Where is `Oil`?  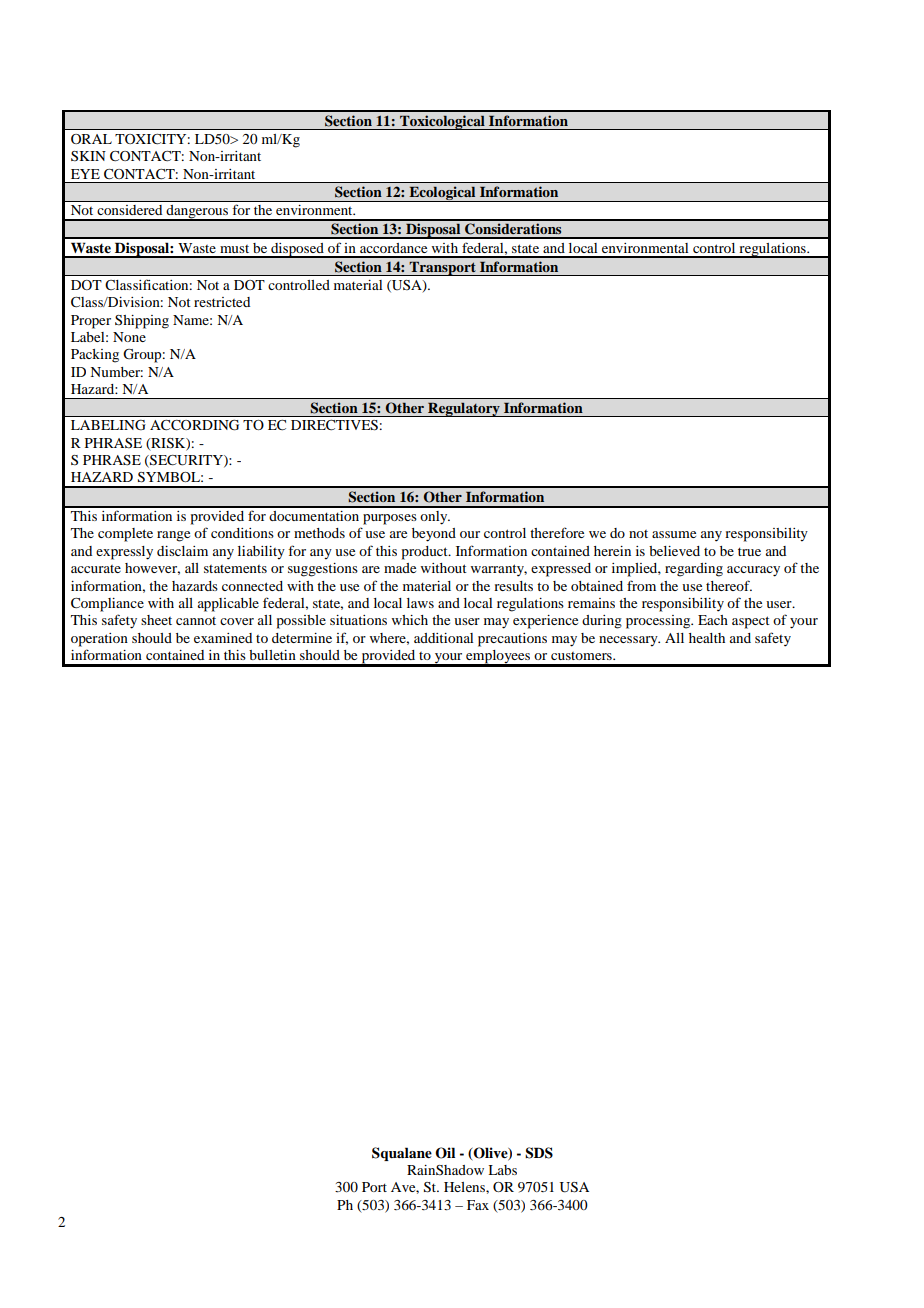
Oil is located at coordinates (445, 1153).
